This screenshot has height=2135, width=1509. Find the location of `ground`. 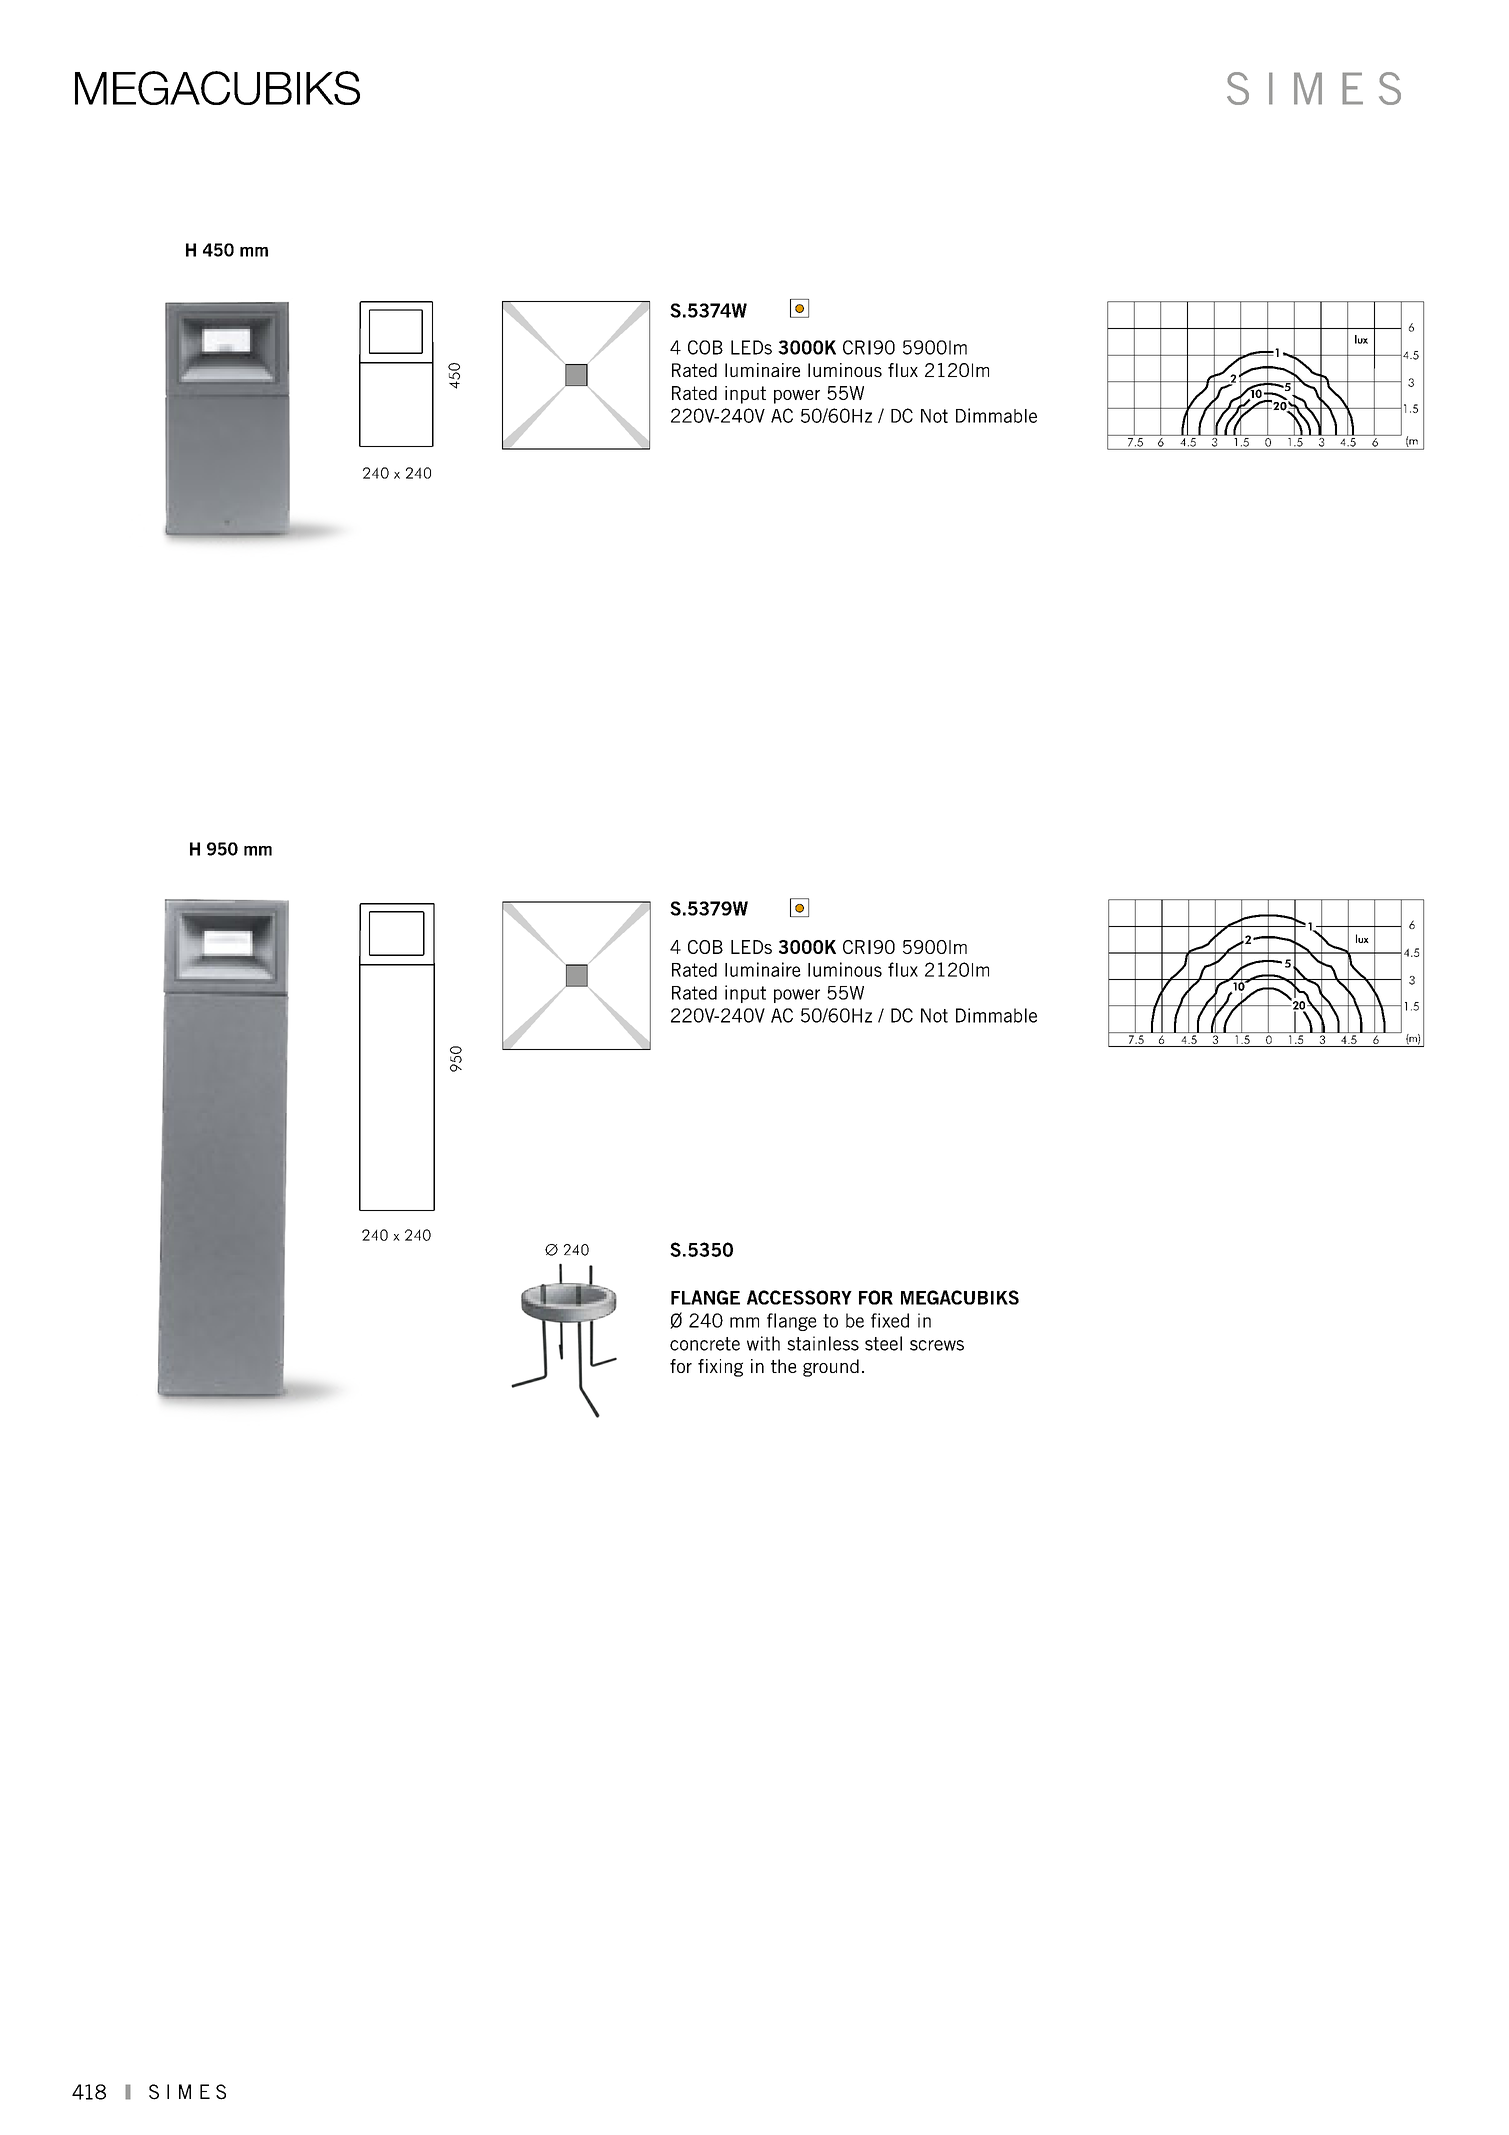

ground is located at coordinates (831, 1368).
